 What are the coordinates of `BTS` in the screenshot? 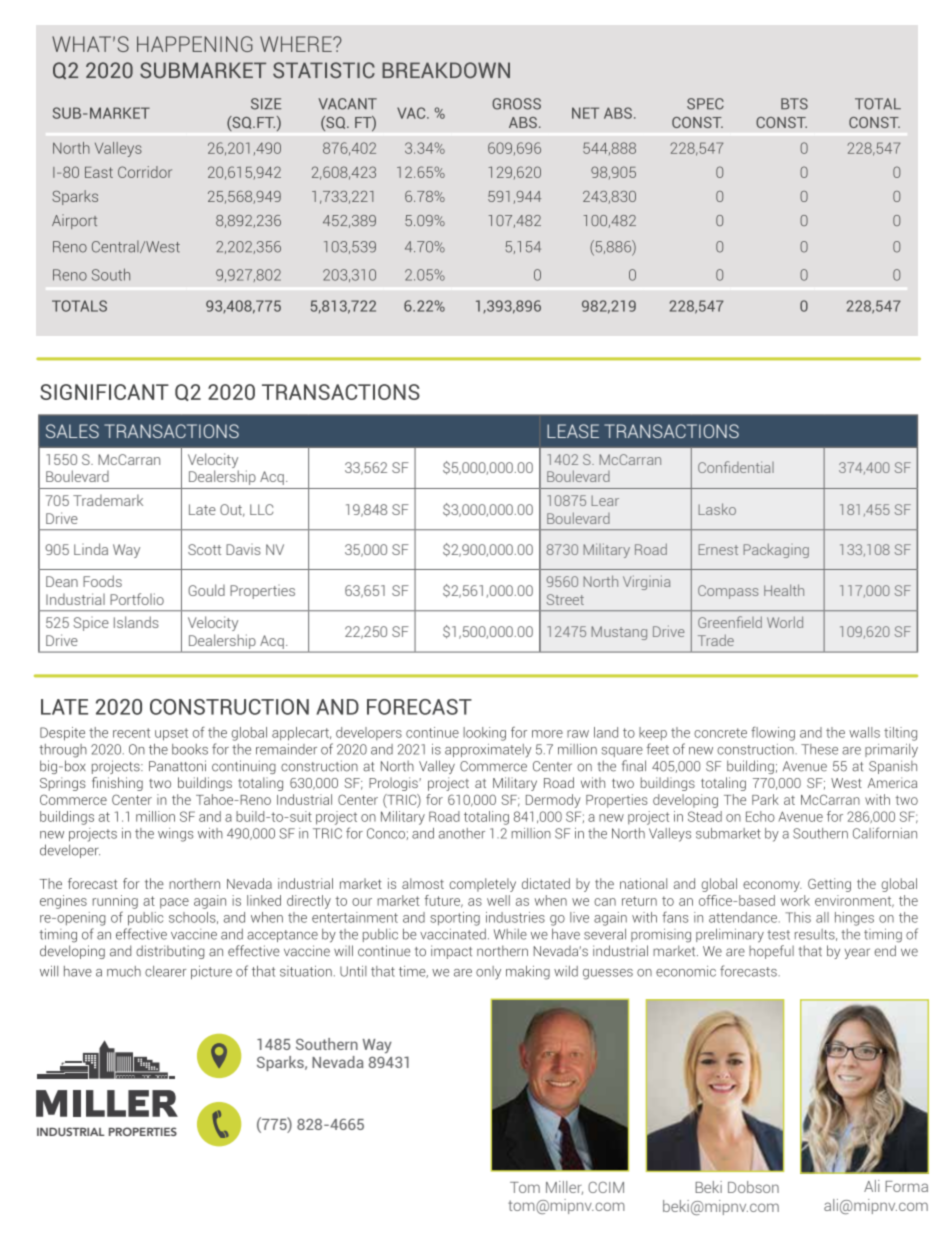 It's located at (794, 104).
